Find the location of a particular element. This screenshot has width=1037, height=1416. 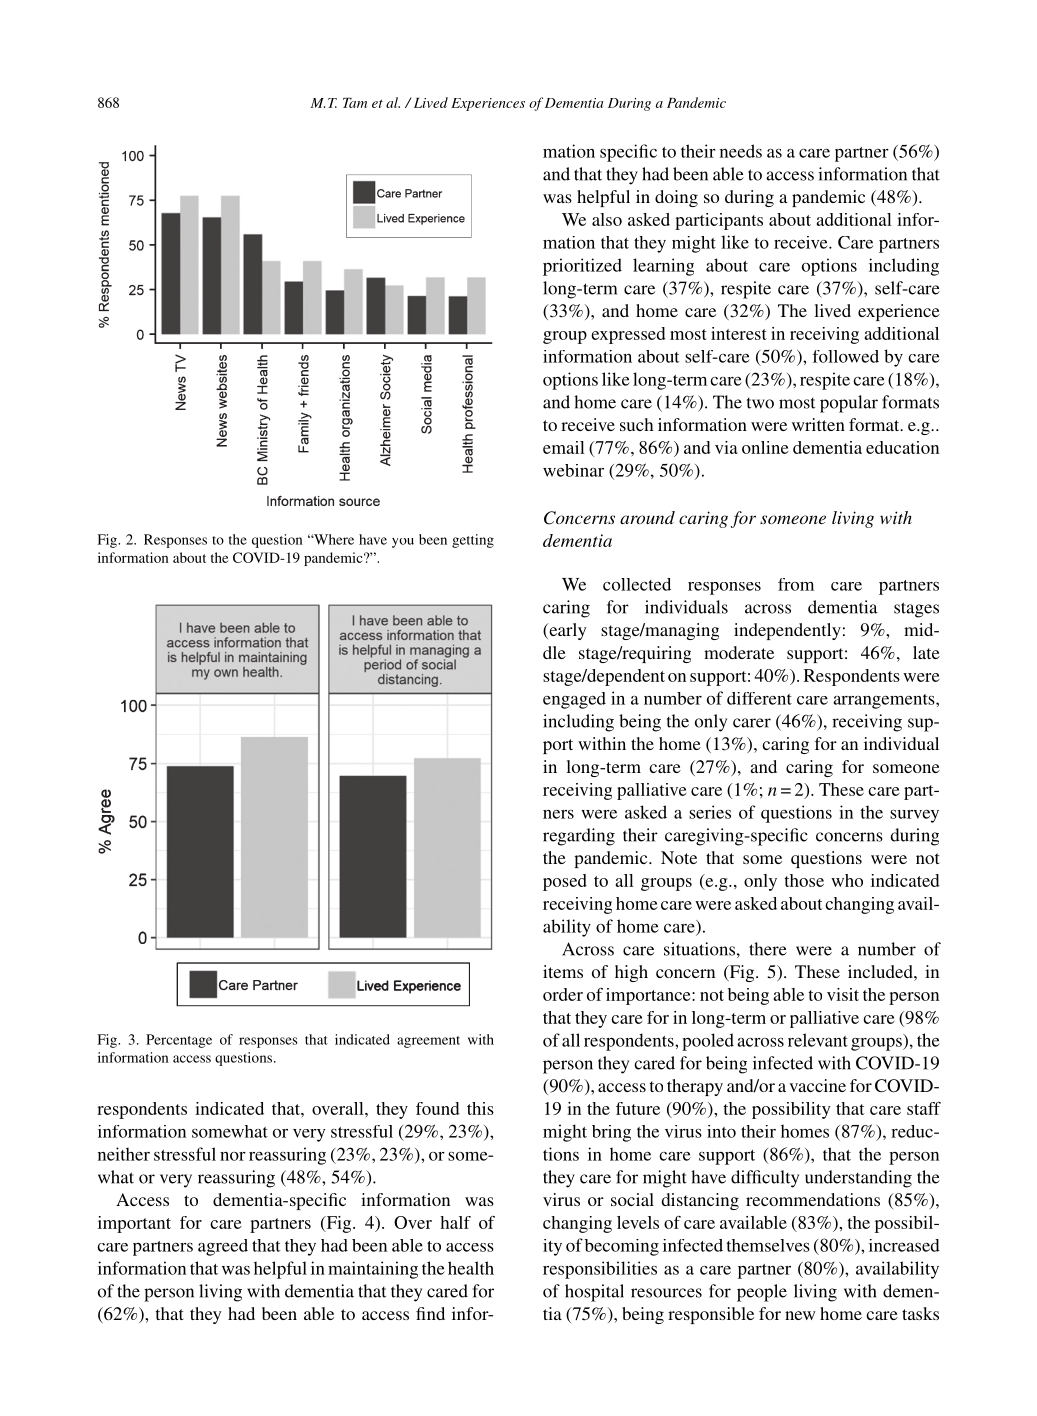

agreed is located at coordinates (223, 1247).
